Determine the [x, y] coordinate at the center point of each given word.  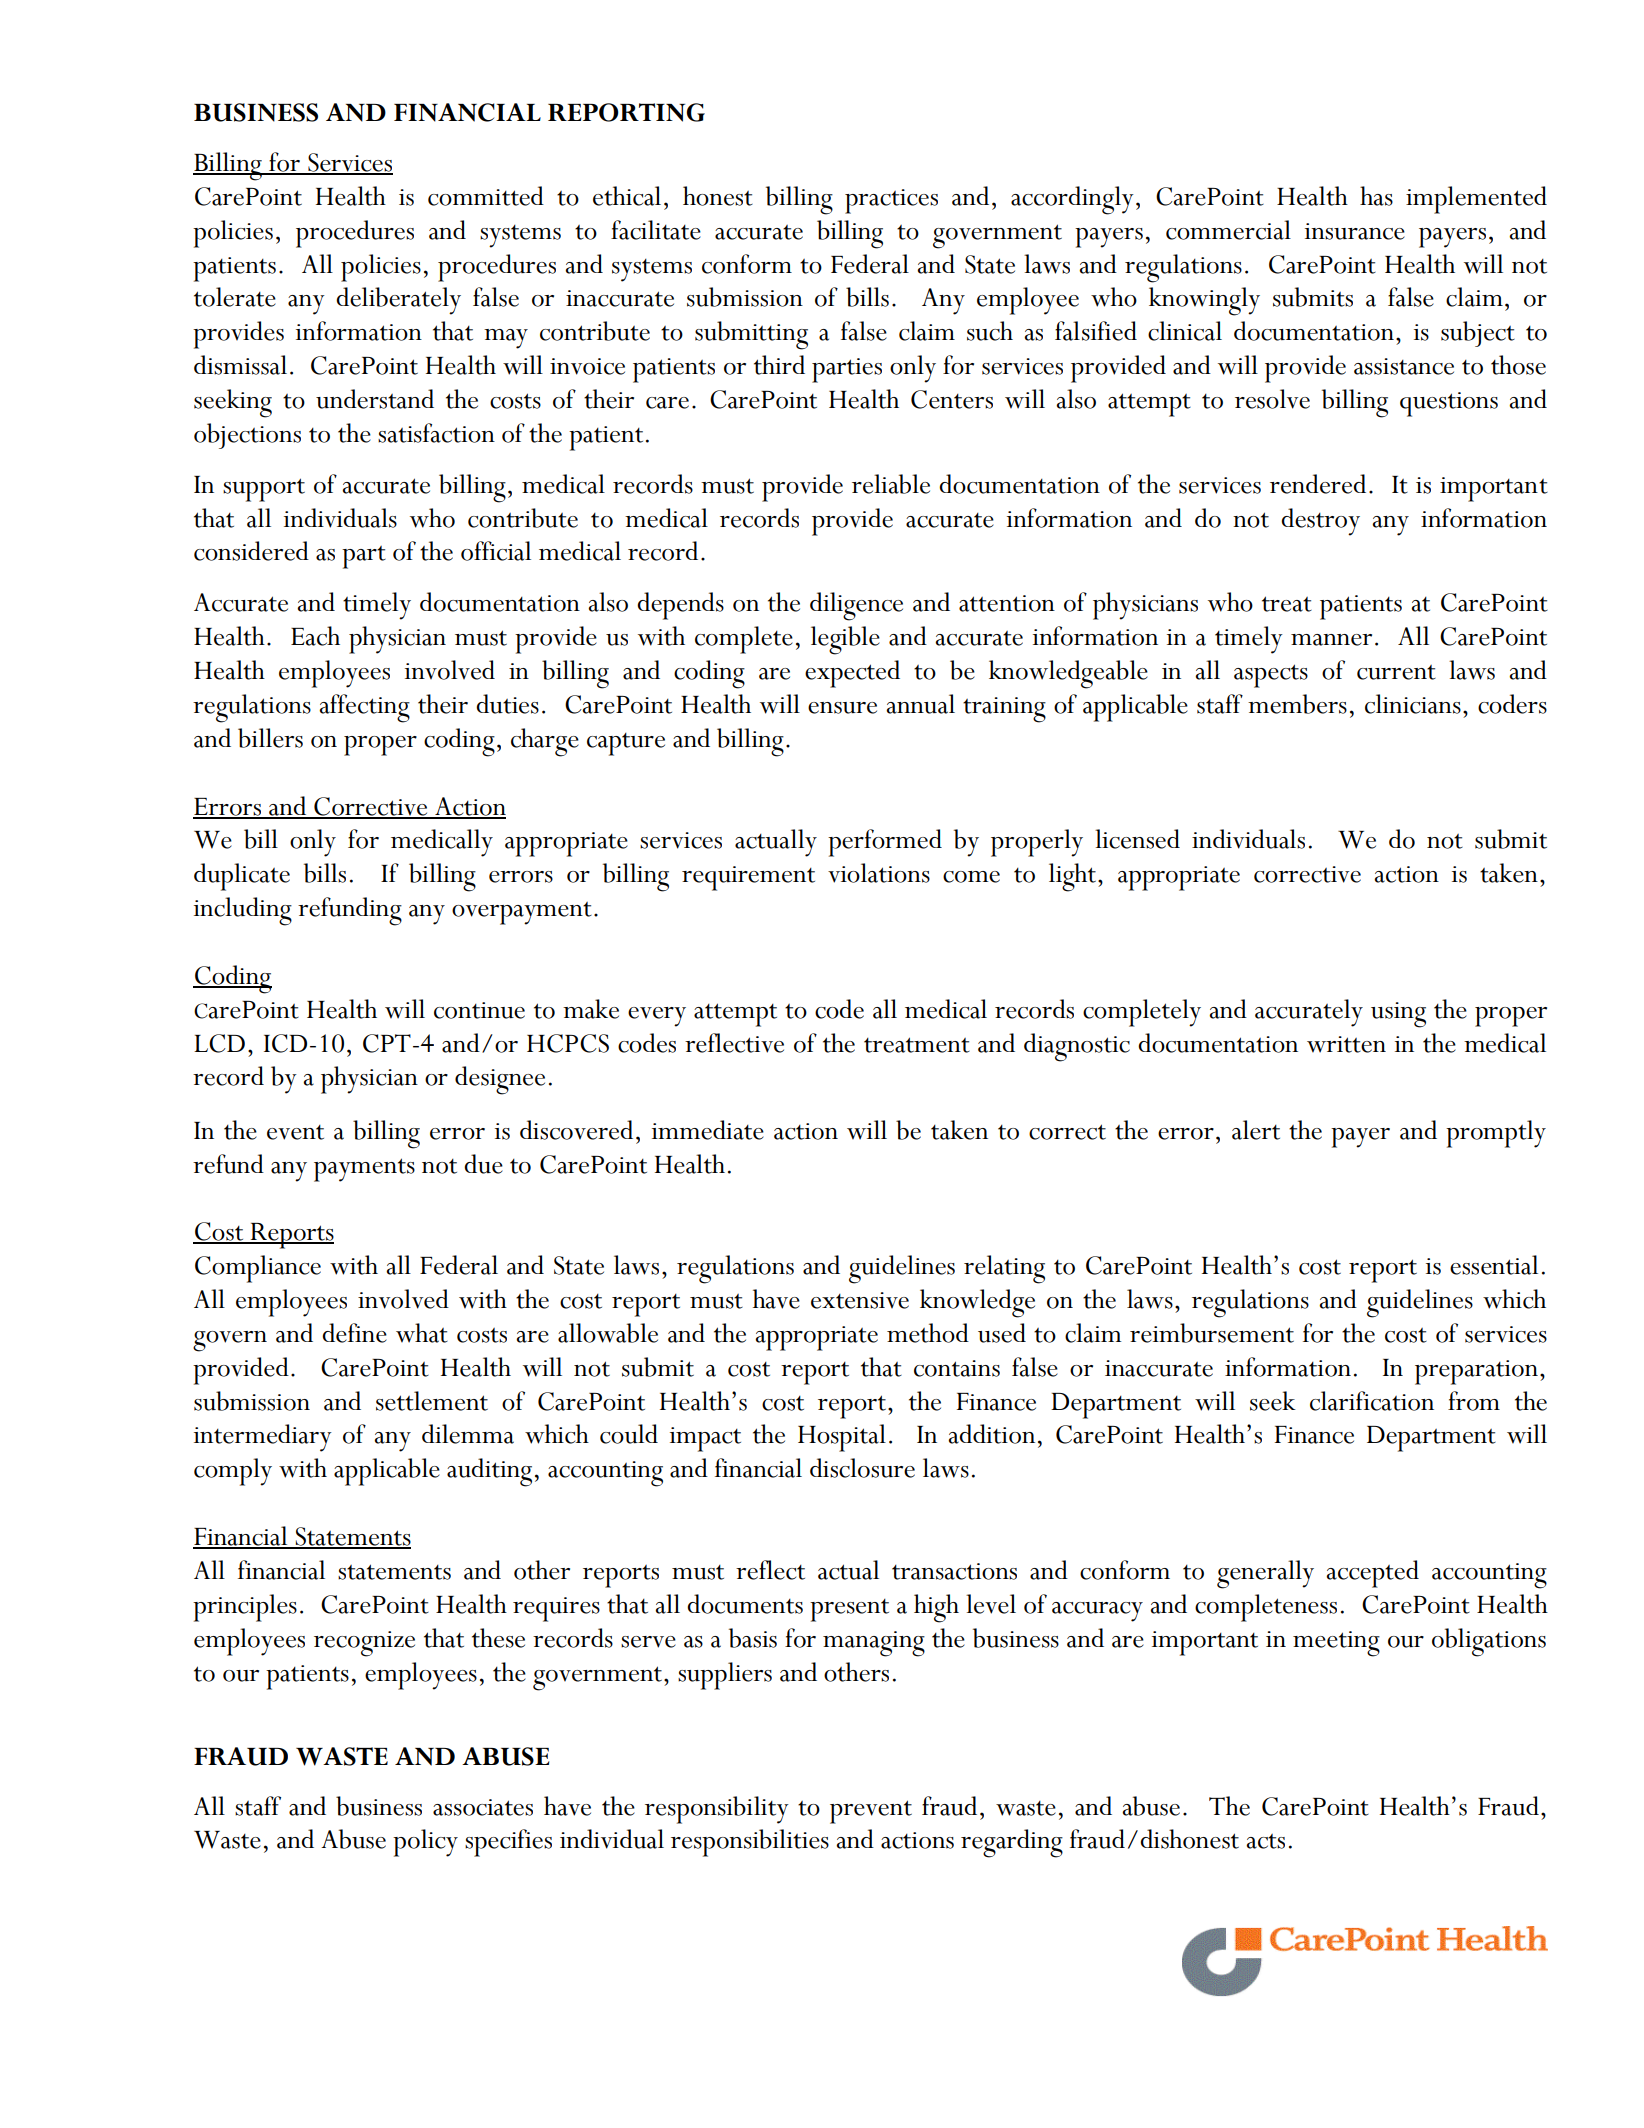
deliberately [398, 301]
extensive [860, 1300]
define [354, 1333]
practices [891, 201]
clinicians [1413, 704]
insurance [1355, 231]
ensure [842, 708]
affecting [364, 708]
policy [425, 1843]
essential [1494, 1265]
